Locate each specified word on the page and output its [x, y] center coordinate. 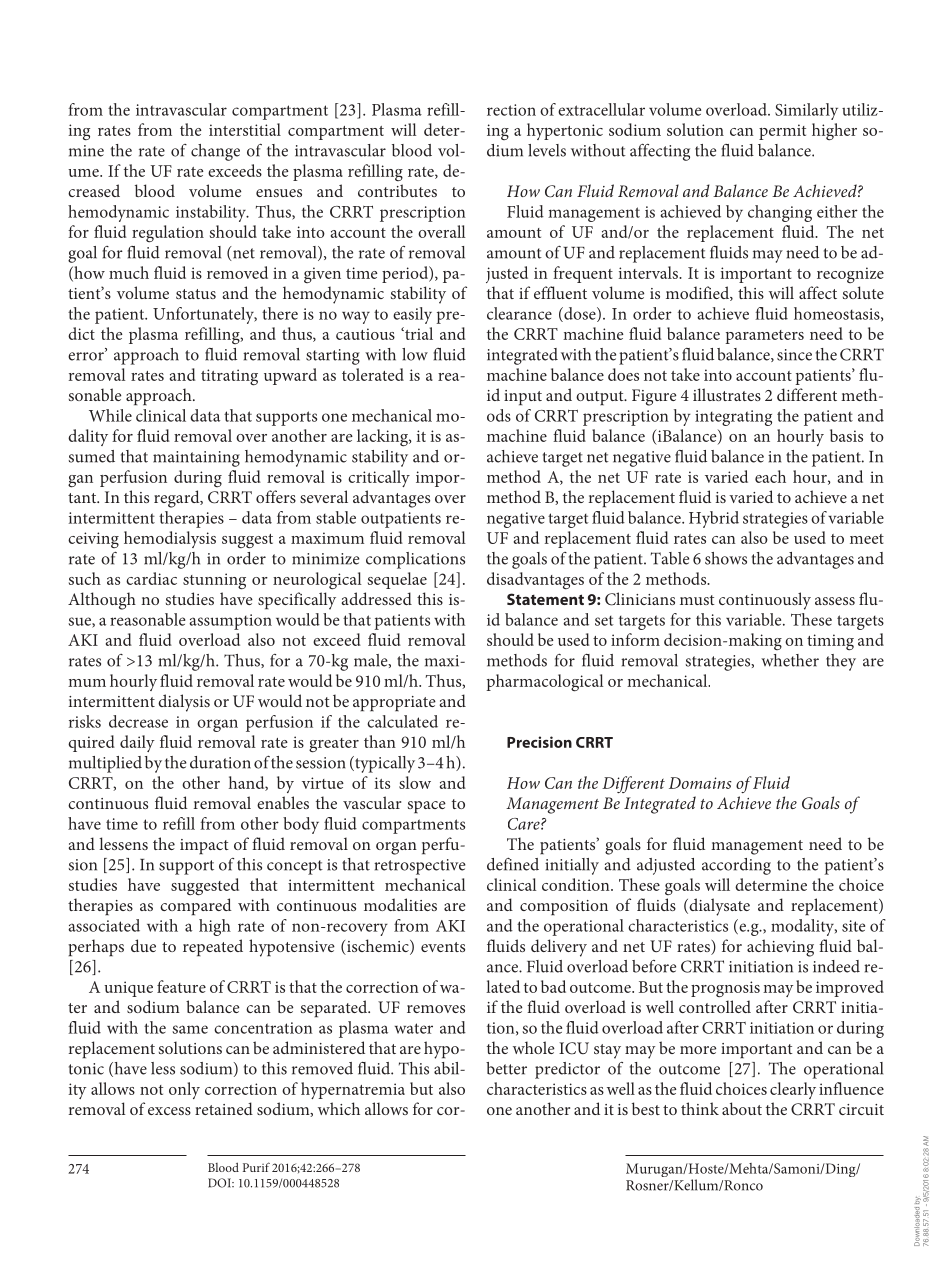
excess [169, 1111]
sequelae [397, 580]
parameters [764, 337]
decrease [138, 721]
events [443, 947]
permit [782, 132]
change [215, 152]
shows [726, 558]
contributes [397, 190]
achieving [780, 948]
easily [412, 315]
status [196, 294]
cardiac [151, 578]
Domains [700, 783]
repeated [213, 947]
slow [415, 782]
